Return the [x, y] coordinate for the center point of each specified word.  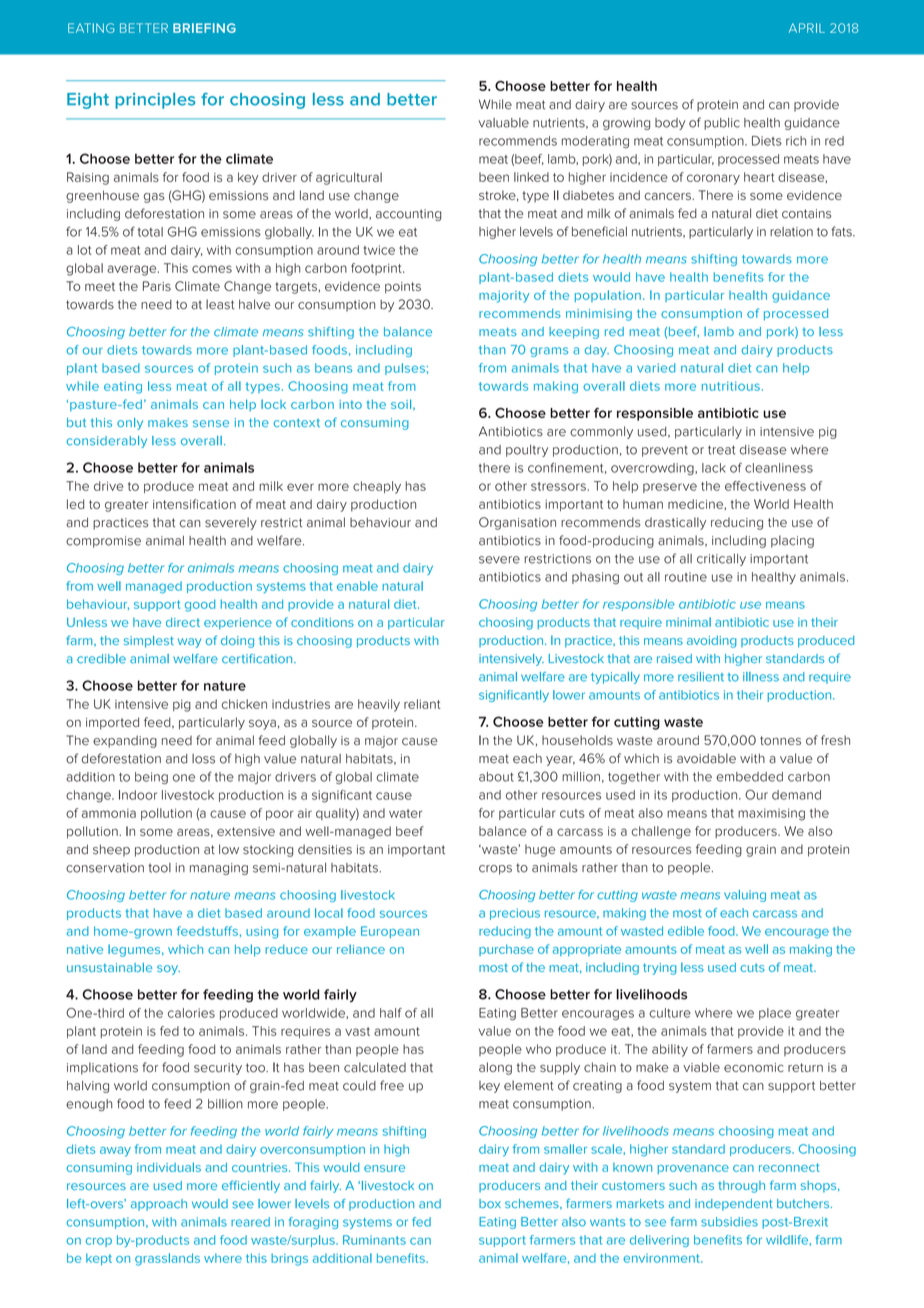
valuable [504, 123]
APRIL [807, 28]
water [405, 813]
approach [159, 1205]
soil [402, 404]
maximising [771, 814]
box [490, 1203]
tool [159, 868]
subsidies [729, 1222]
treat [721, 450]
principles [155, 101]
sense [211, 423]
